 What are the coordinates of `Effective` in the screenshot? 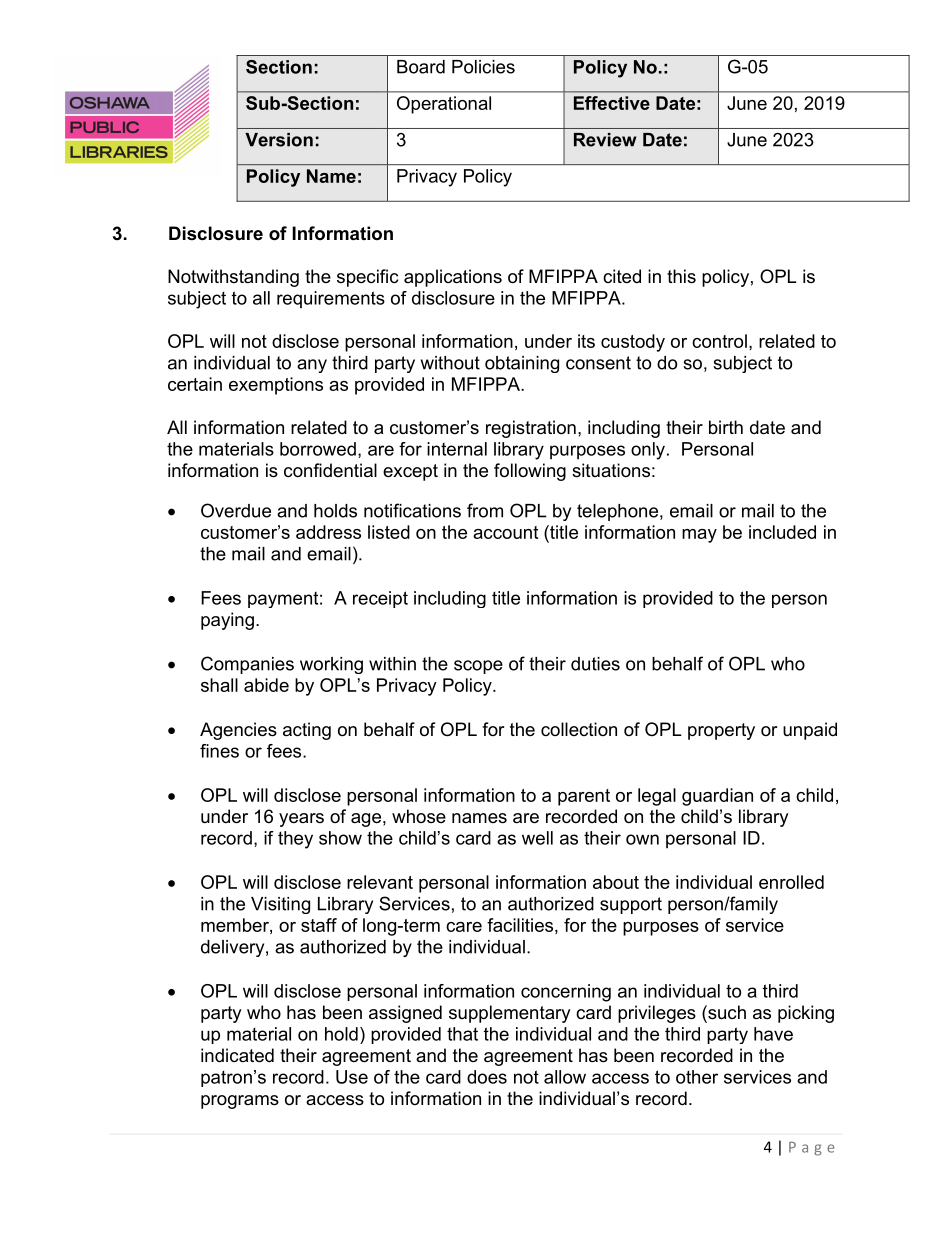 It's located at (612, 103).
